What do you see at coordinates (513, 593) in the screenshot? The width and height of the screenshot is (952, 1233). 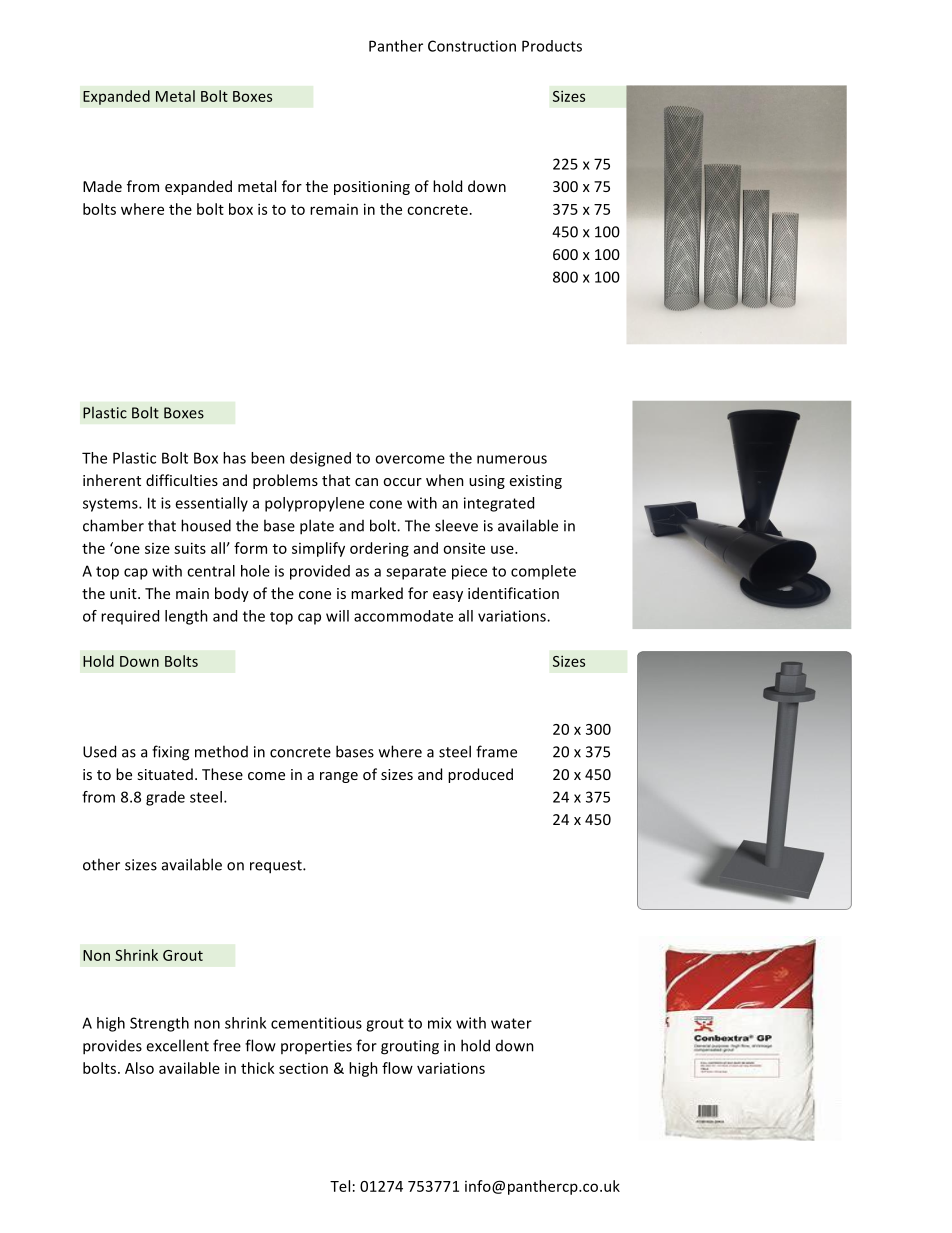 I see `identification` at bounding box center [513, 593].
